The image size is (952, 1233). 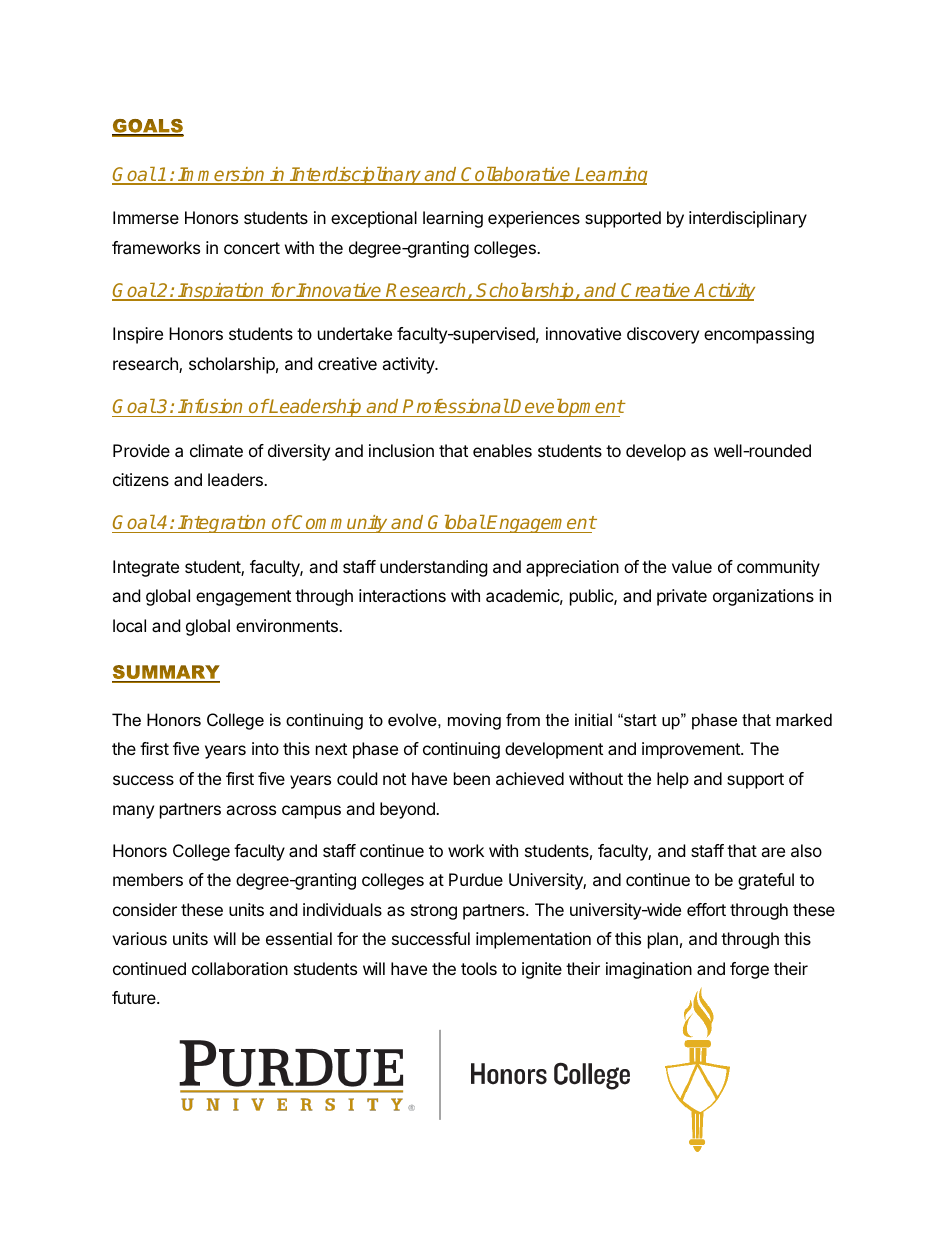 What do you see at coordinates (763, 597) in the document?
I see `organizations` at bounding box center [763, 597].
